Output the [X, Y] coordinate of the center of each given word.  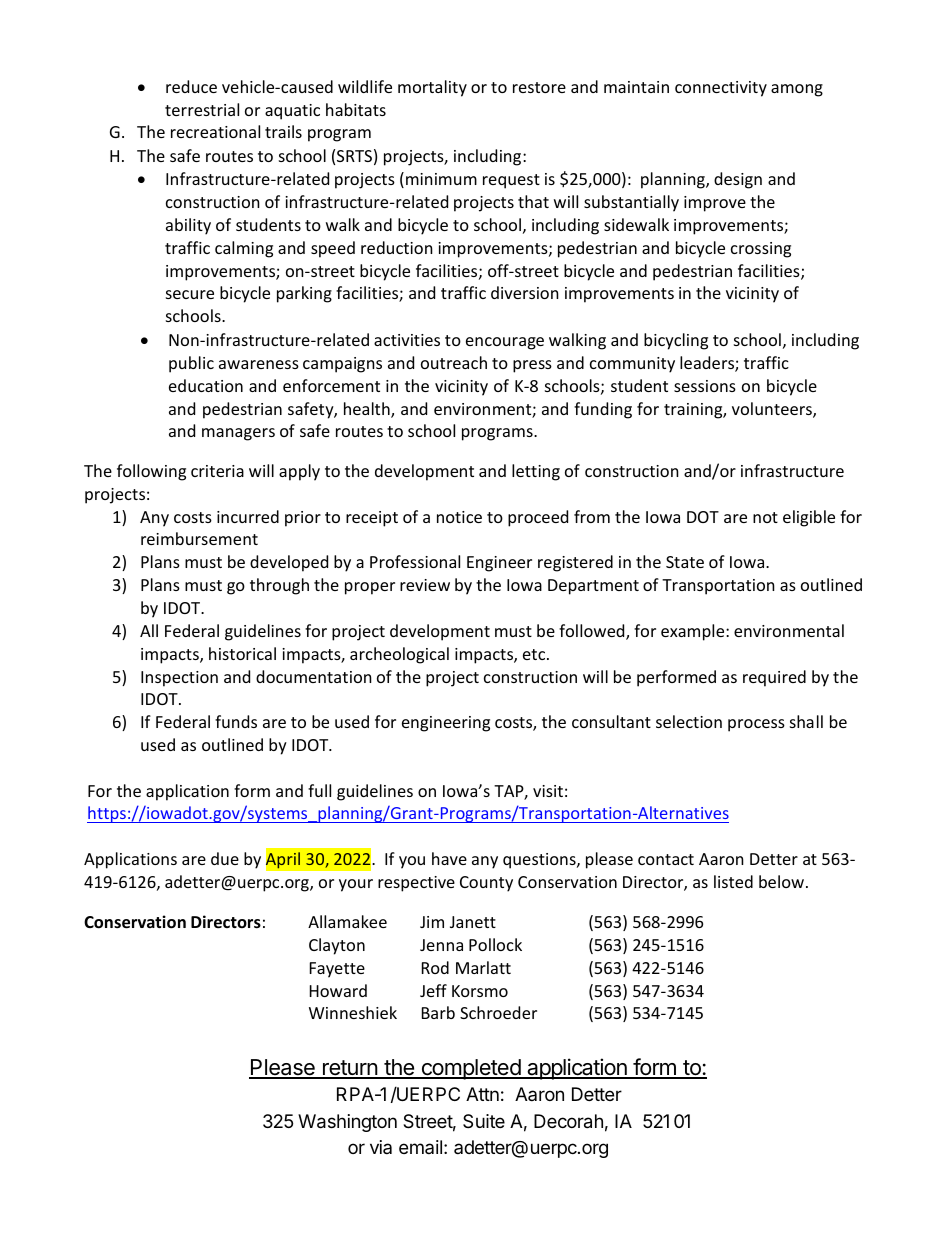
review [425, 585]
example [694, 632]
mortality [432, 88]
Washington [347, 1123]
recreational [215, 131]
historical [242, 653]
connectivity [721, 89]
